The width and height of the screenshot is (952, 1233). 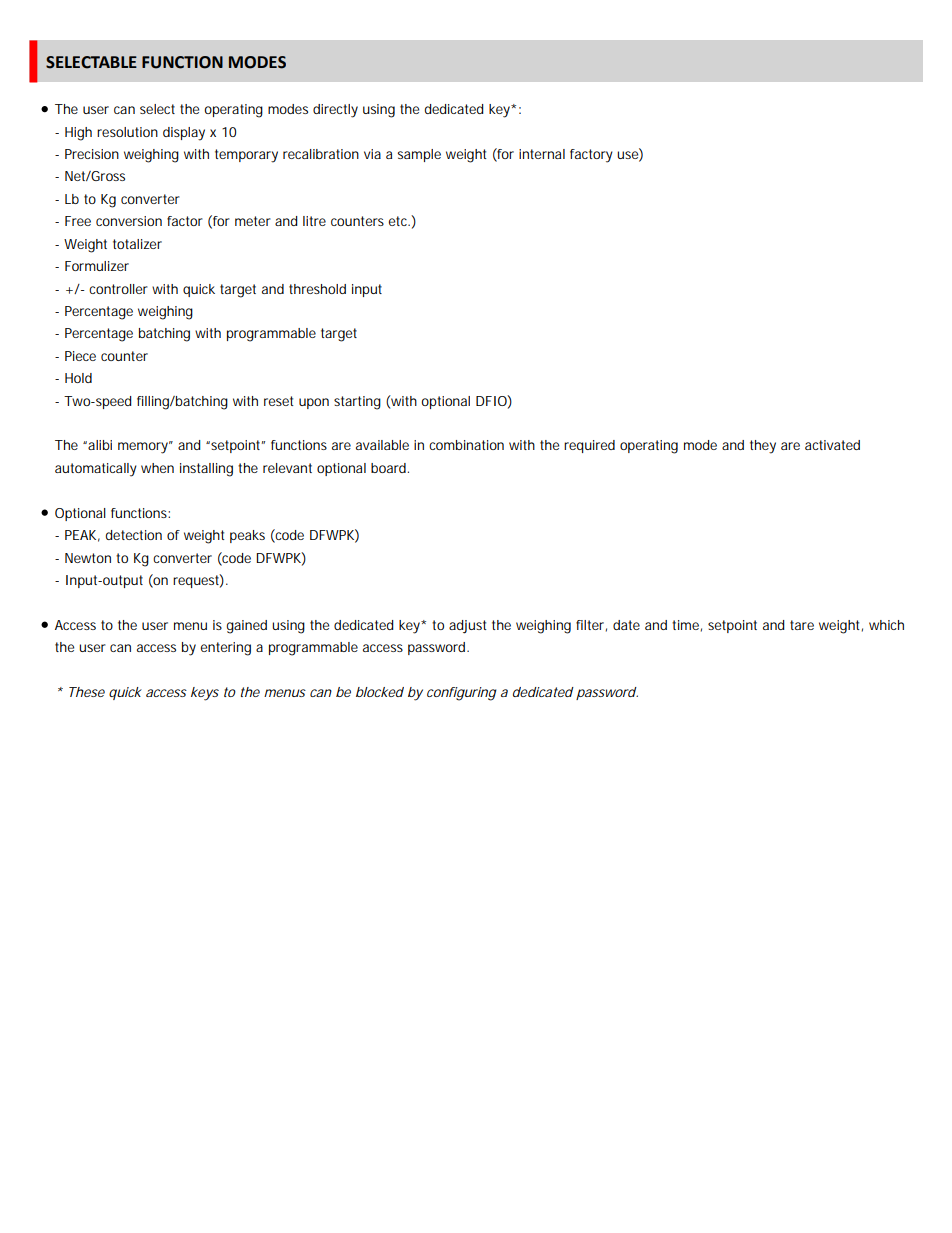 What do you see at coordinates (832, 445) in the screenshot?
I see `activated` at bounding box center [832, 445].
